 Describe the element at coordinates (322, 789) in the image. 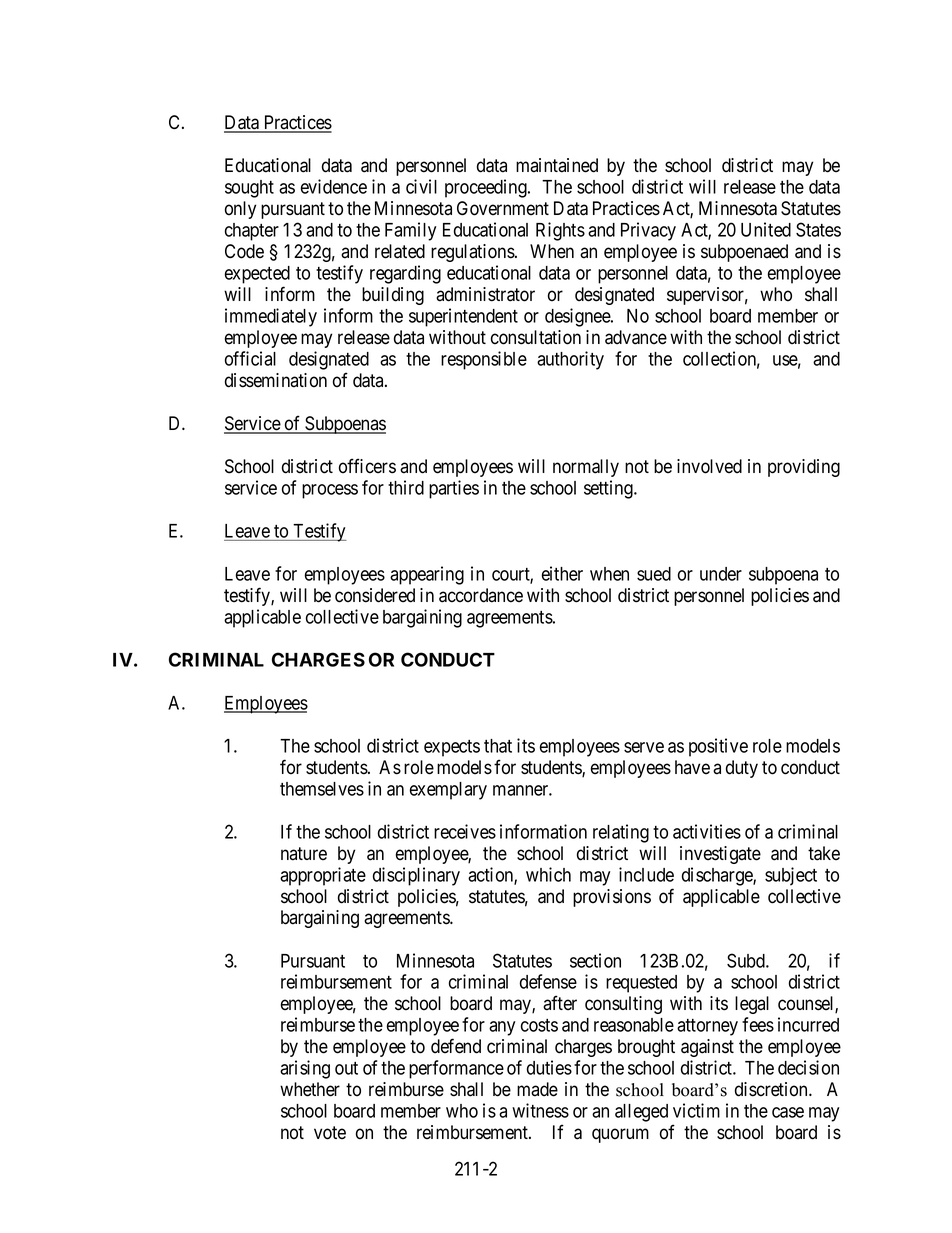

I see `themselves` at that location.
